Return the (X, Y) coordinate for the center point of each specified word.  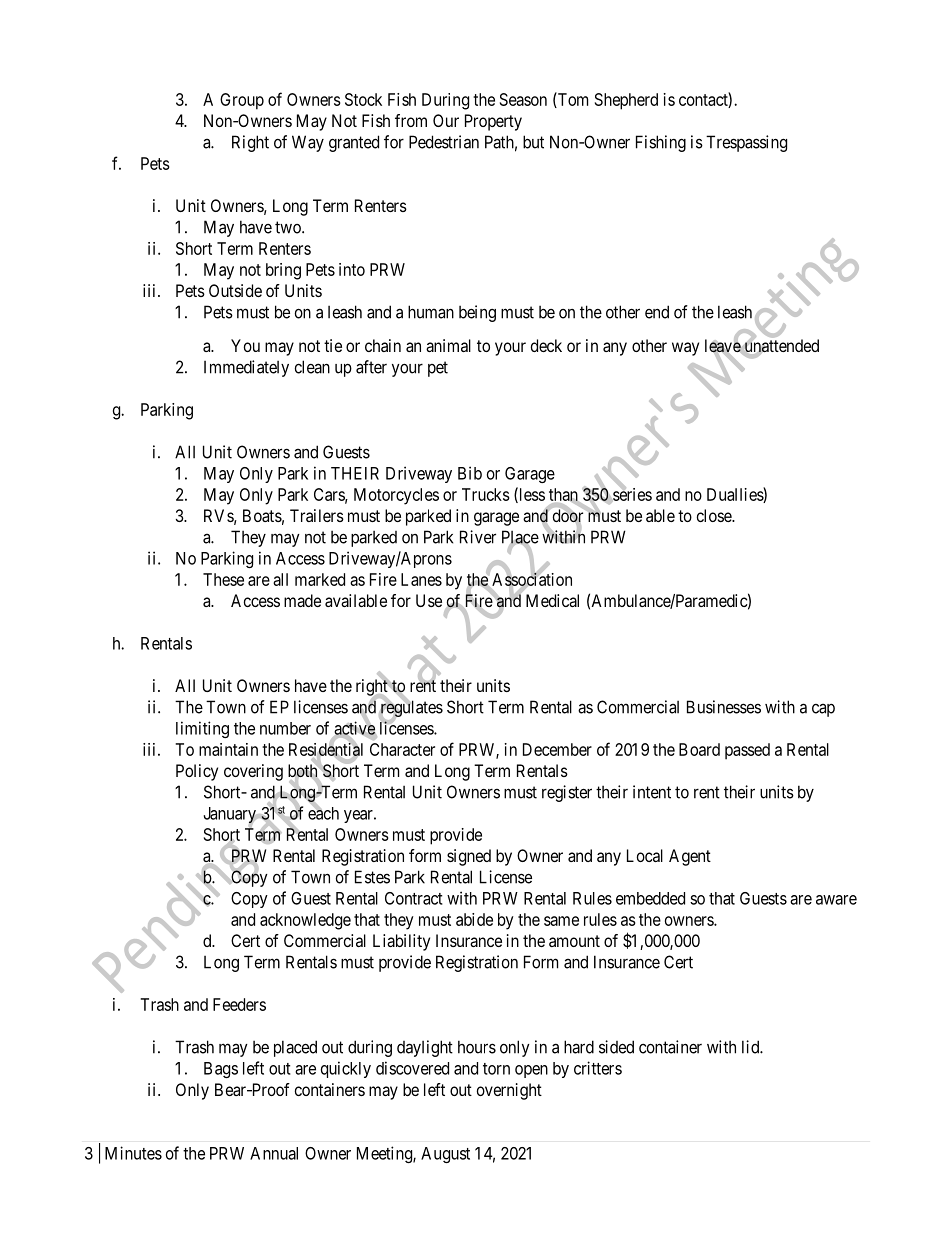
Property (493, 122)
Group (242, 101)
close (715, 515)
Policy (197, 772)
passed (747, 751)
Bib (470, 473)
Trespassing (746, 143)
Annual (274, 1153)
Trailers (317, 515)
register (567, 793)
